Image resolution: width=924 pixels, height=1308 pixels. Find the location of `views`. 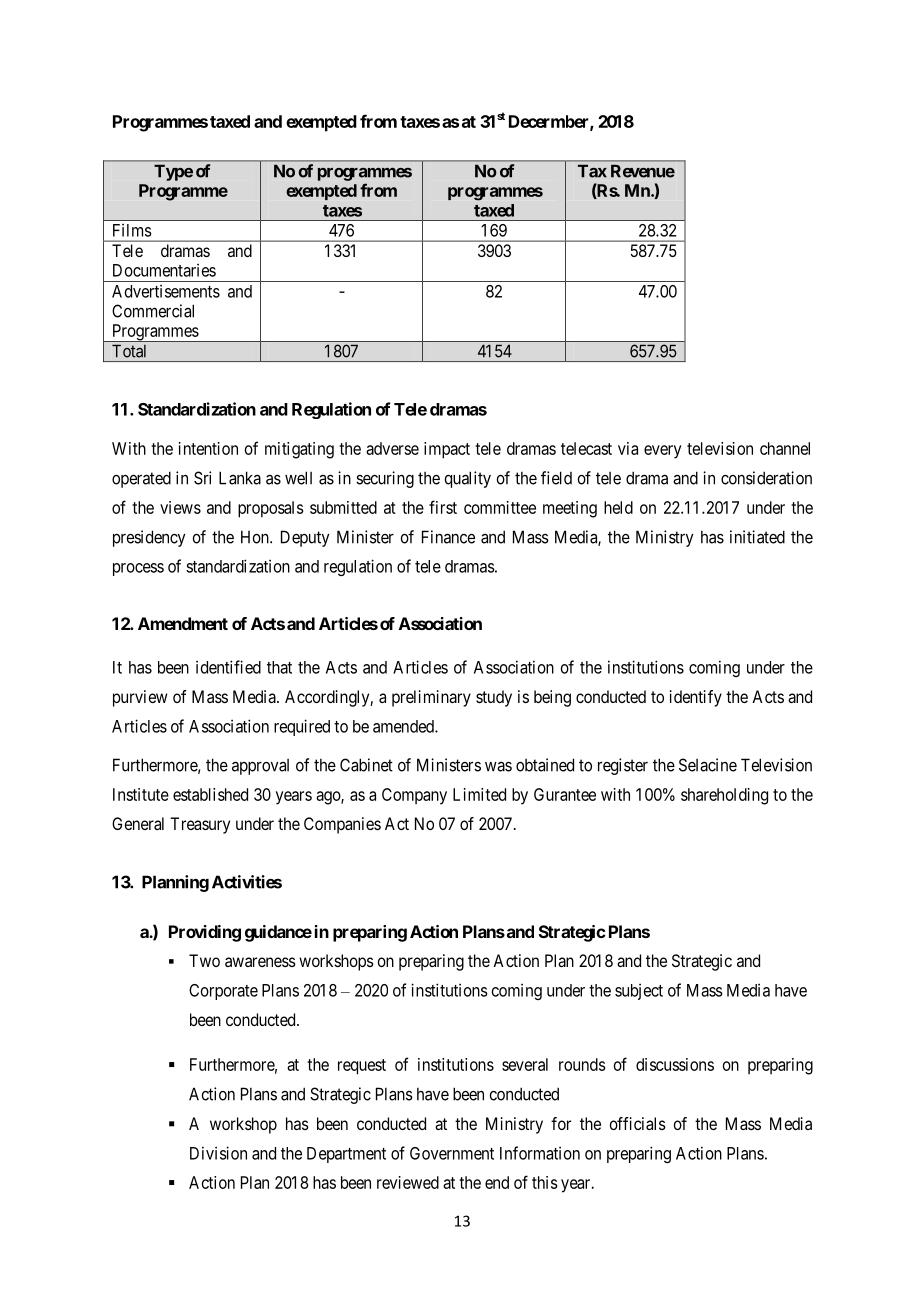

views is located at coordinates (180, 507).
